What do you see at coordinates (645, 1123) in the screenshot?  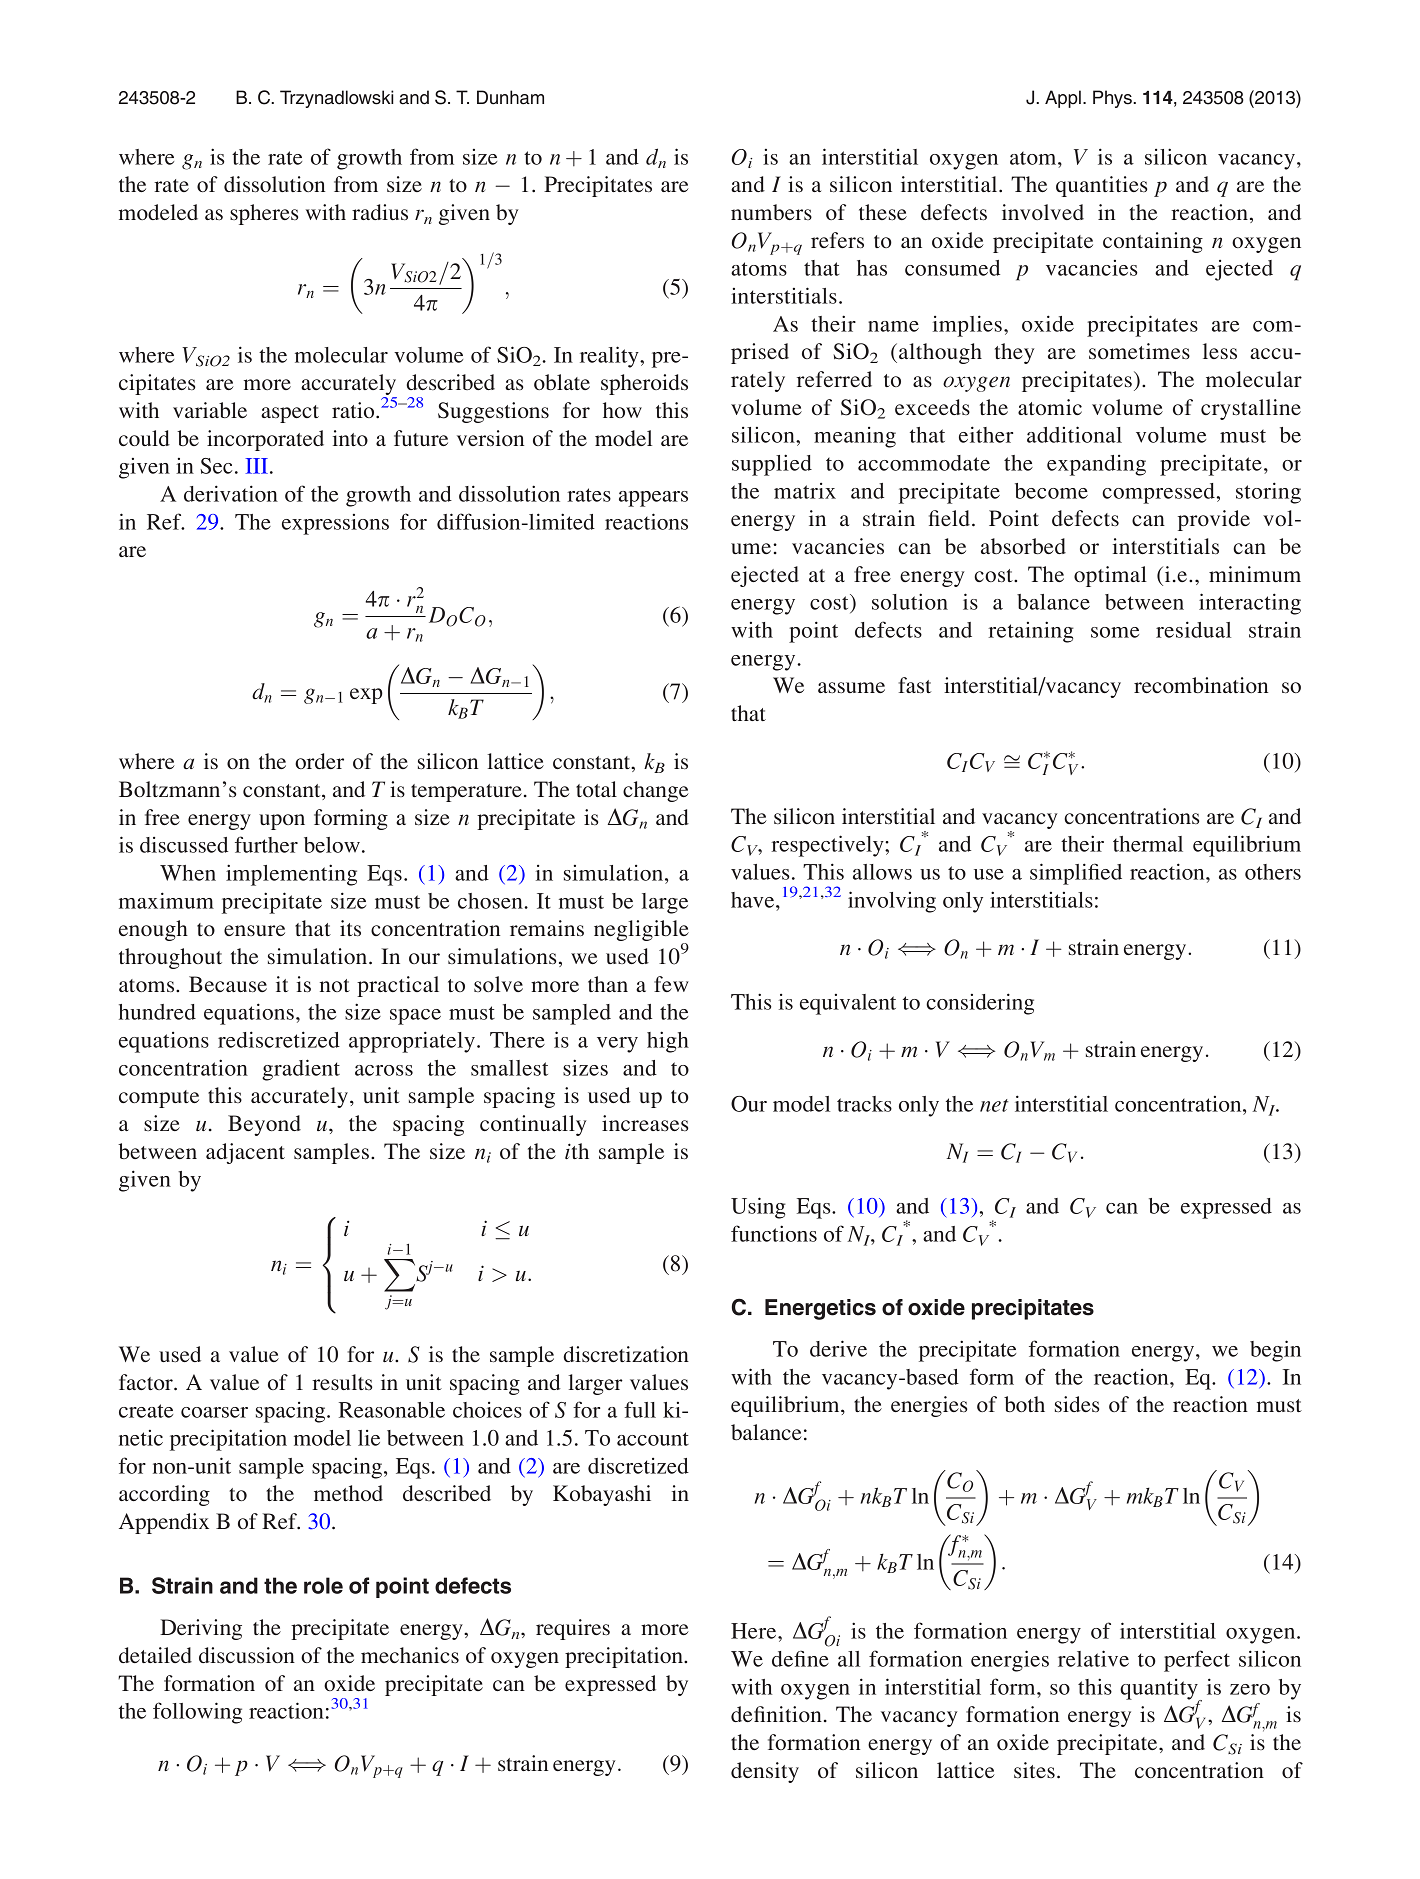 I see `increases` at bounding box center [645, 1123].
